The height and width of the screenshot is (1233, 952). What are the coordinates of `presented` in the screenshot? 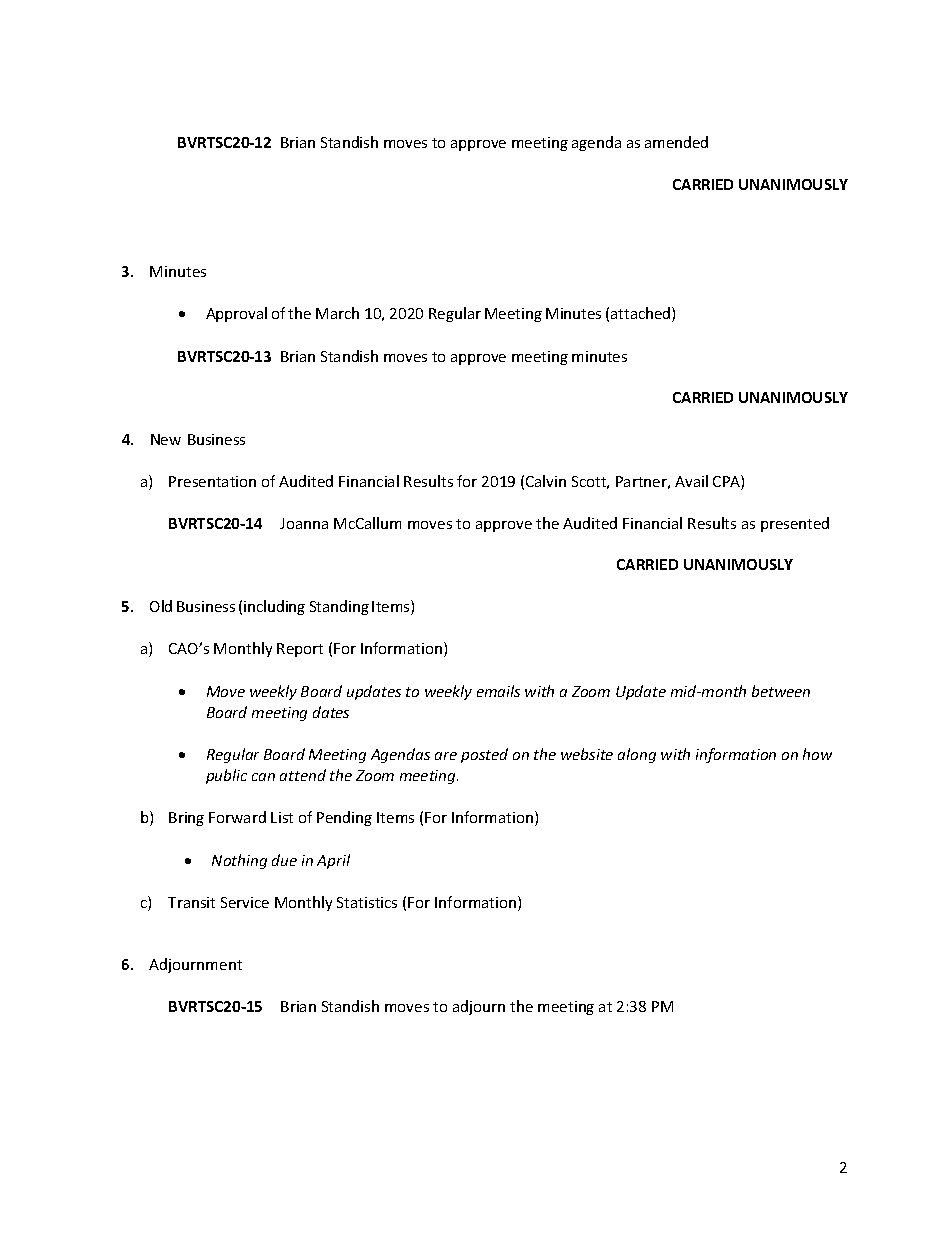 It's located at (795, 524).
